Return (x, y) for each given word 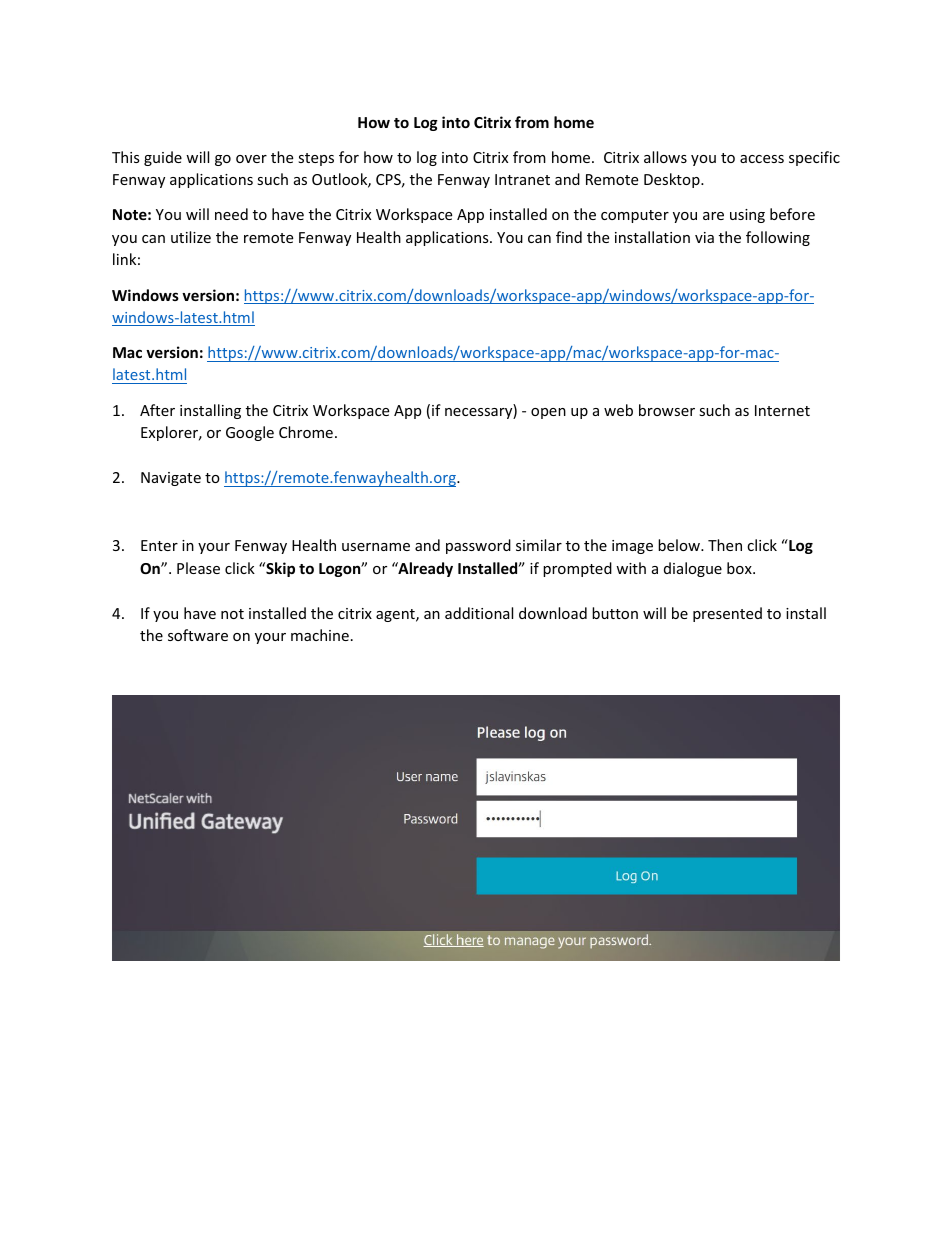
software (198, 635)
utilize (191, 237)
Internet (782, 410)
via (704, 237)
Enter (159, 545)
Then (725, 545)
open (548, 413)
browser (667, 410)
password (478, 546)
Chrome (306, 432)
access (762, 159)
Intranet (522, 179)
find (569, 237)
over (251, 159)
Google (250, 433)
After (157, 410)
